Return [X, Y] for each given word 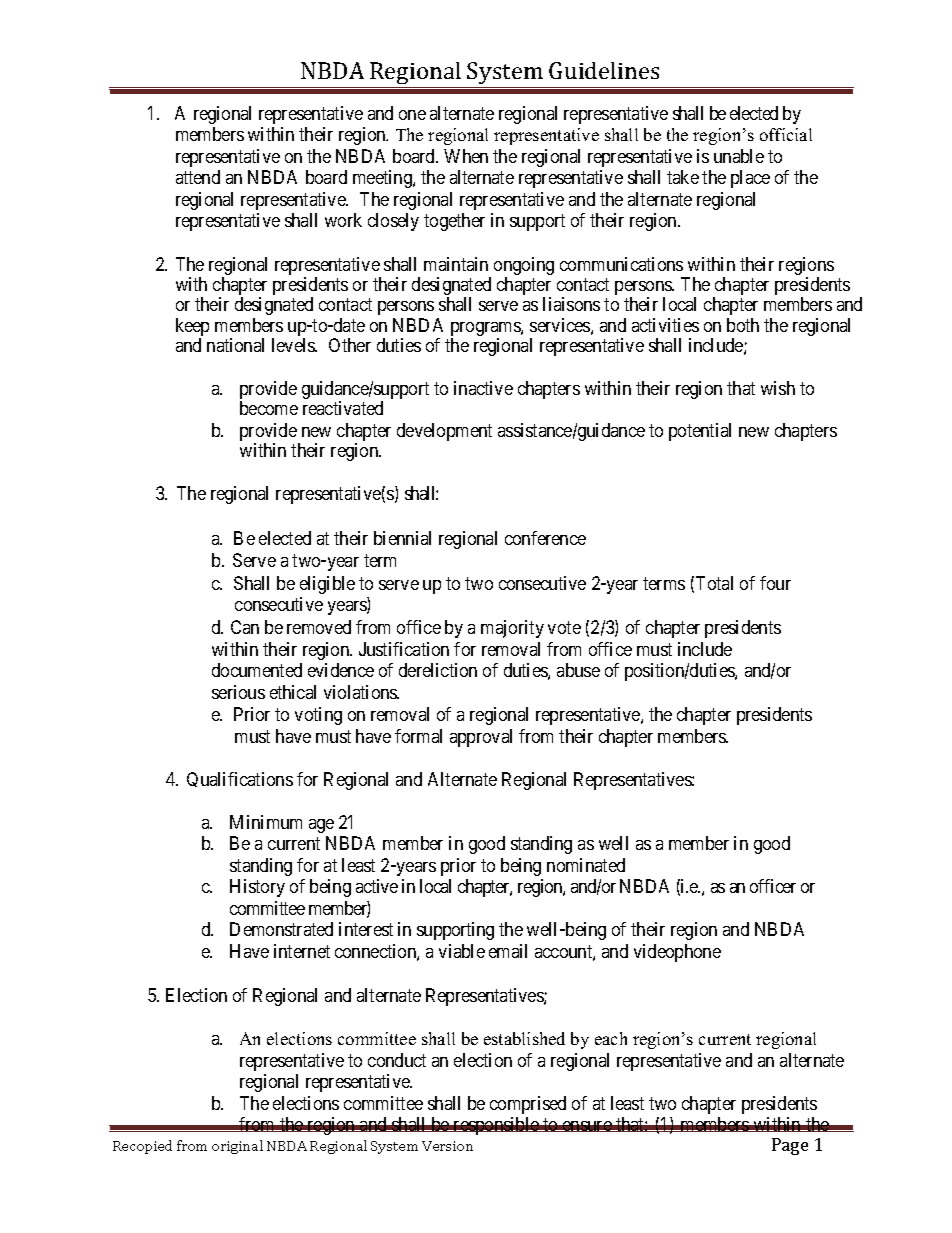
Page [790, 1146]
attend [198, 177]
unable [739, 156]
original [237, 1147]
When [466, 156]
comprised [528, 1105]
